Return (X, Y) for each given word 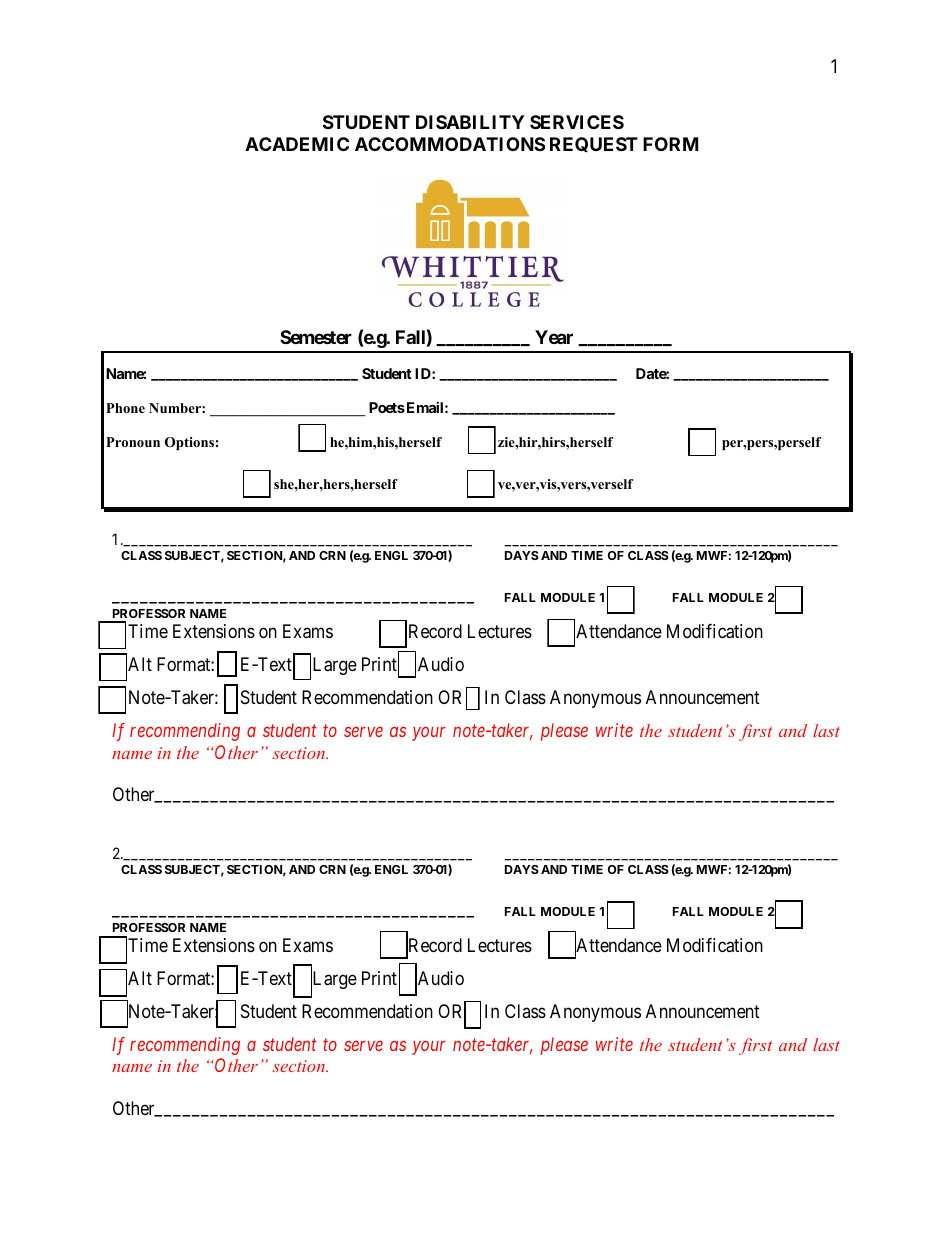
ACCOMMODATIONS (450, 144)
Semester (316, 337)
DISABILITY (470, 122)
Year (554, 337)
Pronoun (133, 442)
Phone (125, 408)
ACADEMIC (297, 144)
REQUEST (594, 144)
